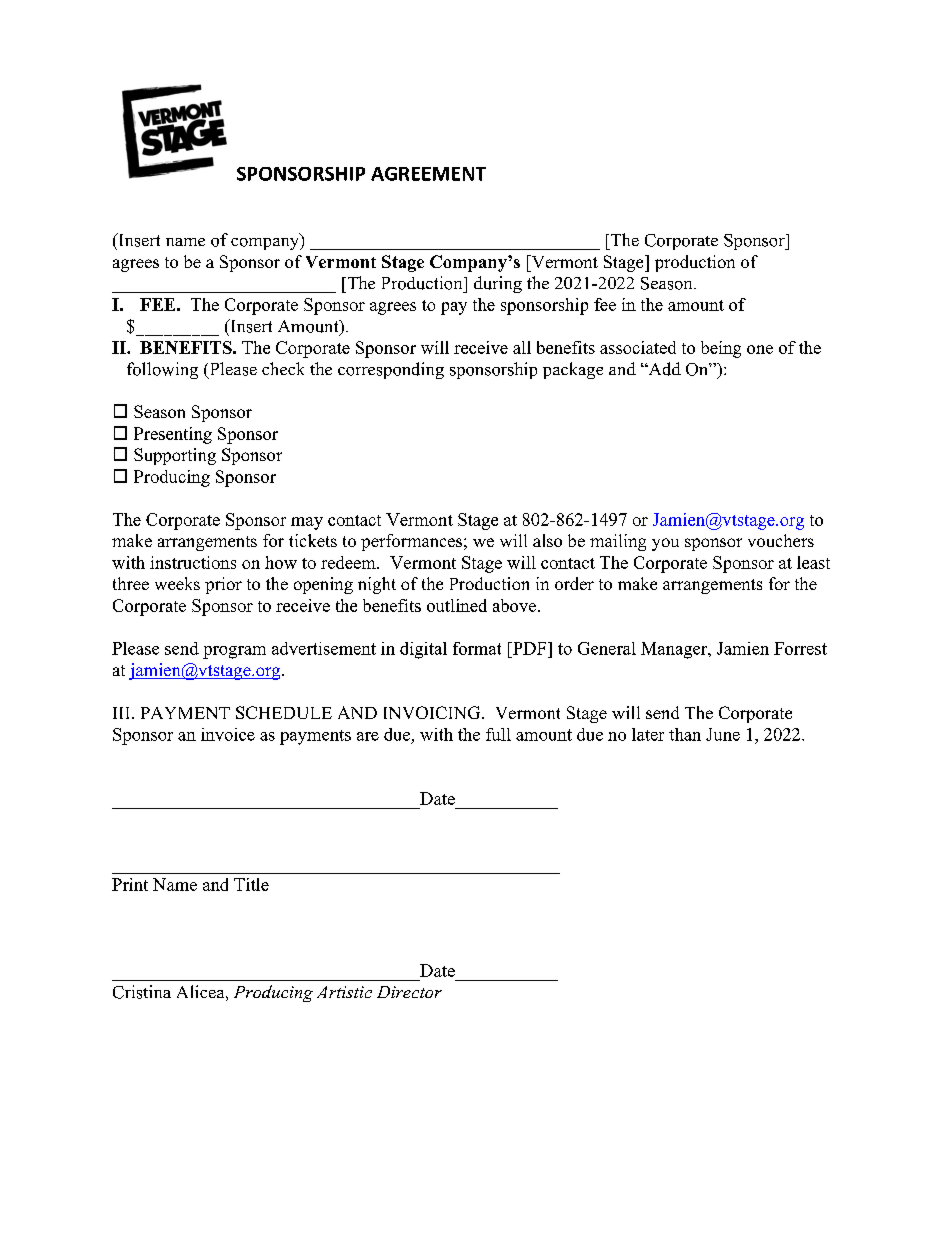  What do you see at coordinates (721, 349) in the document?
I see `being` at bounding box center [721, 349].
